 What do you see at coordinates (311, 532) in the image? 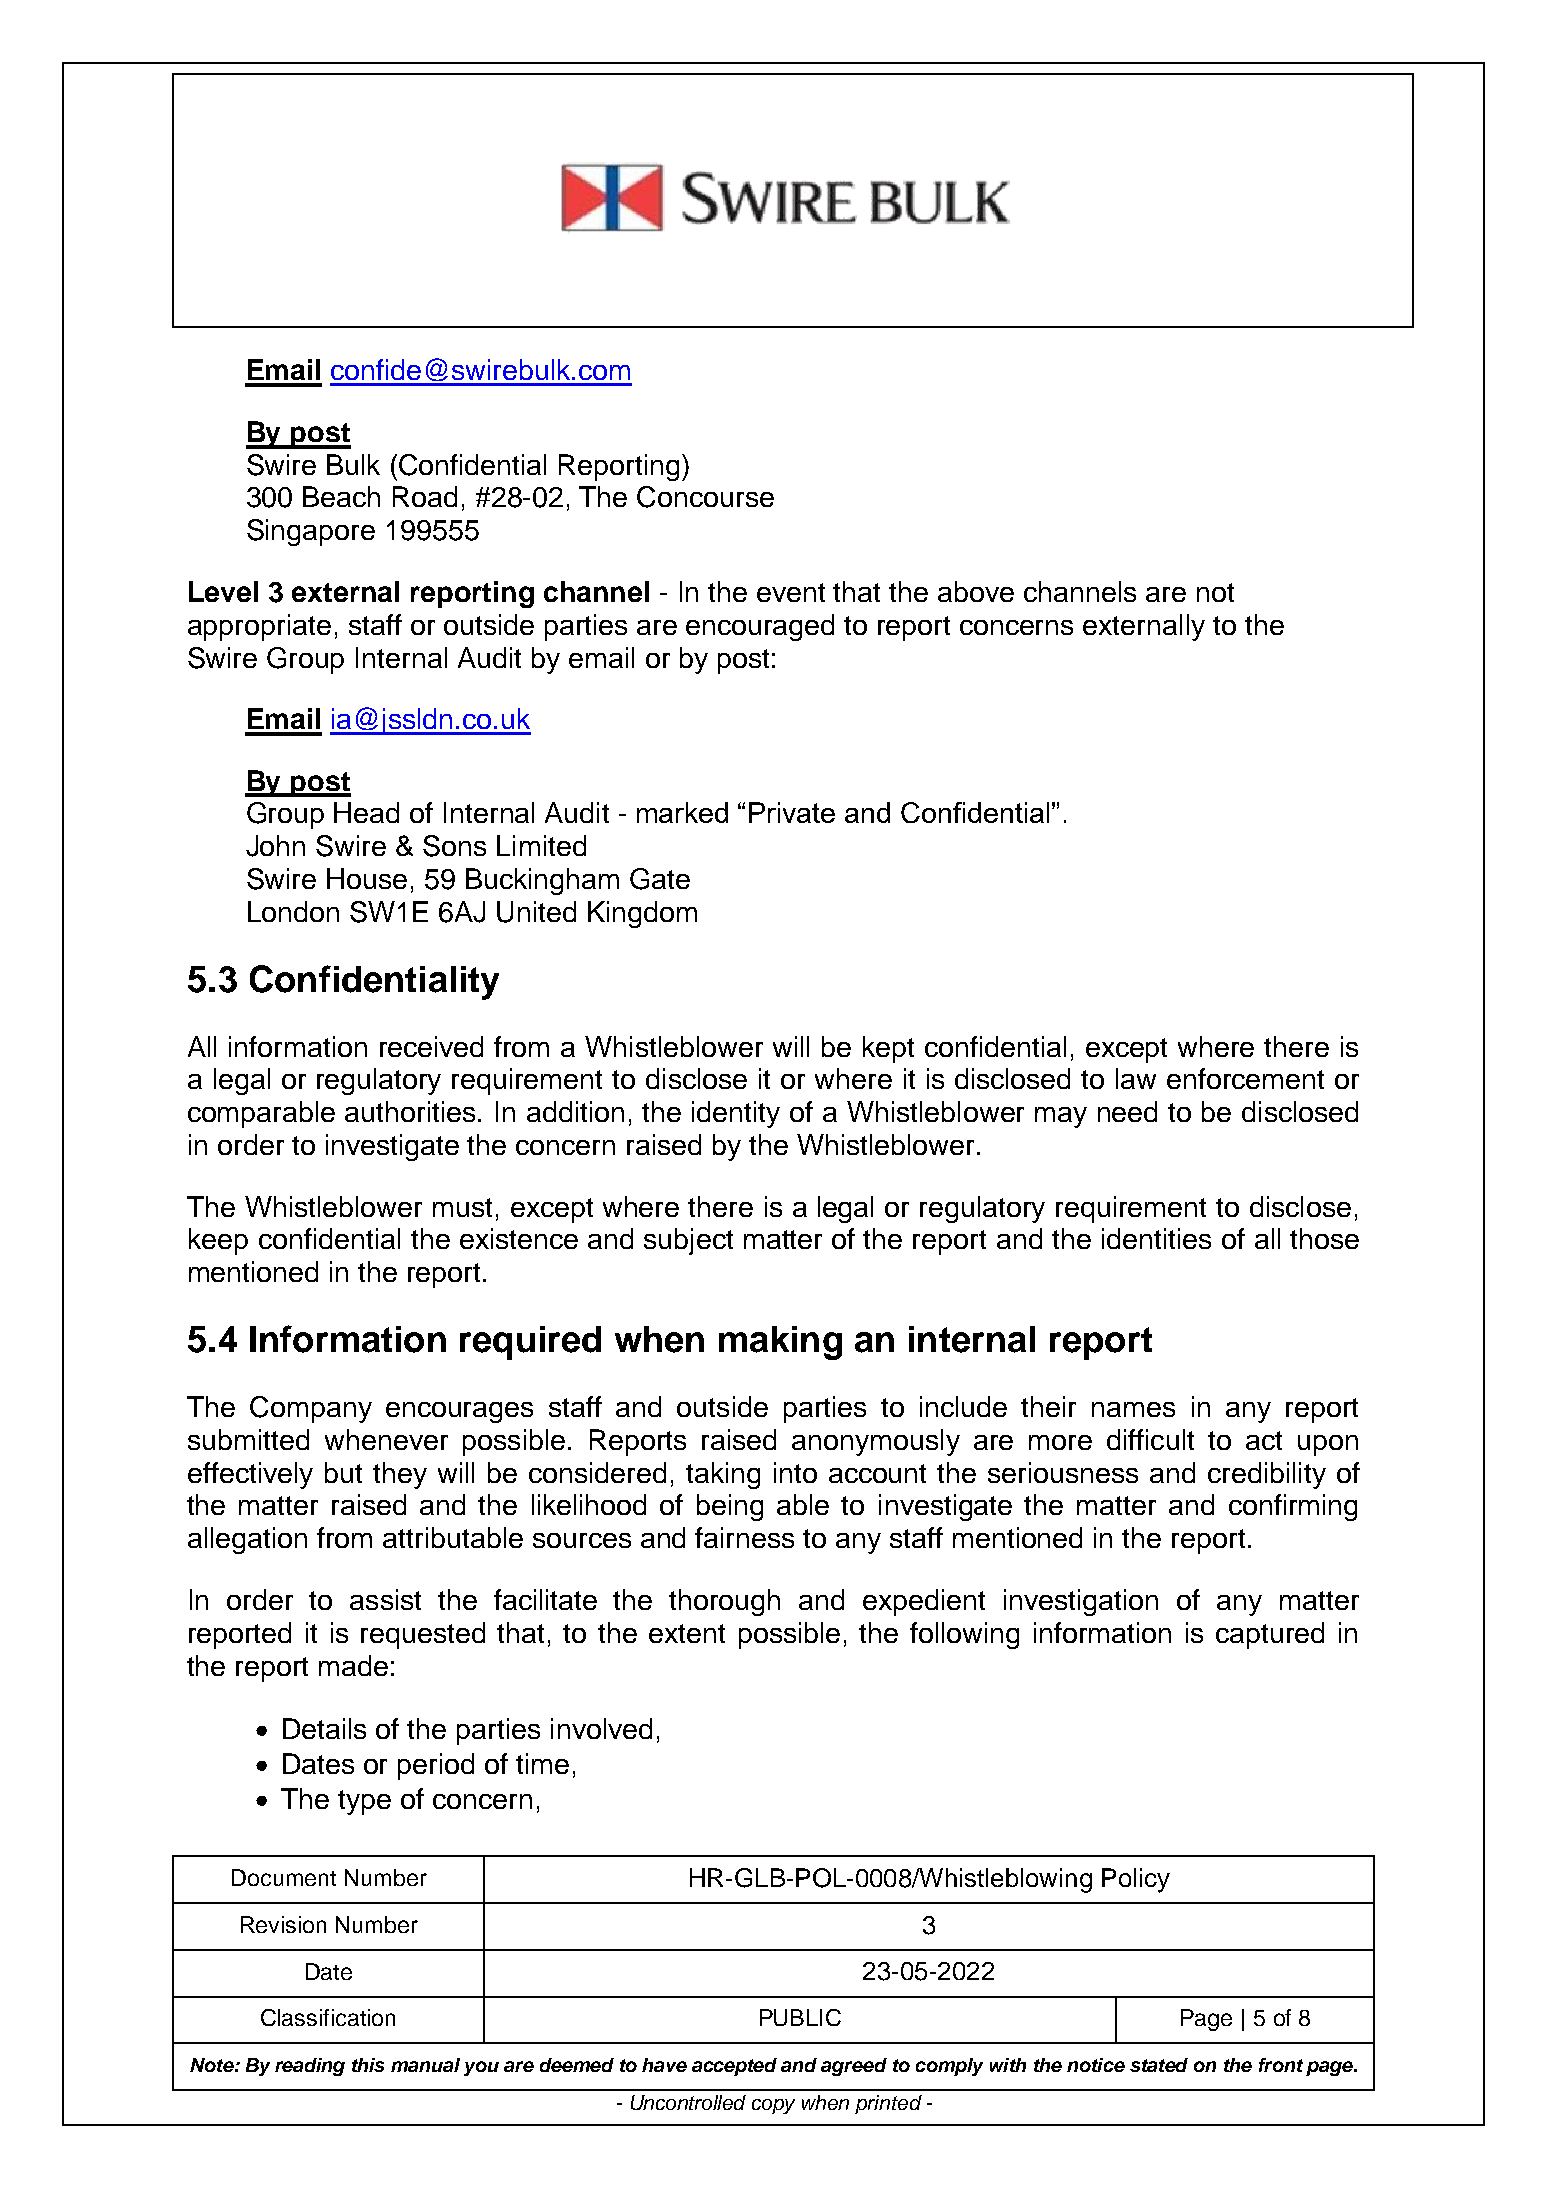
I see `Singapore` at bounding box center [311, 532].
